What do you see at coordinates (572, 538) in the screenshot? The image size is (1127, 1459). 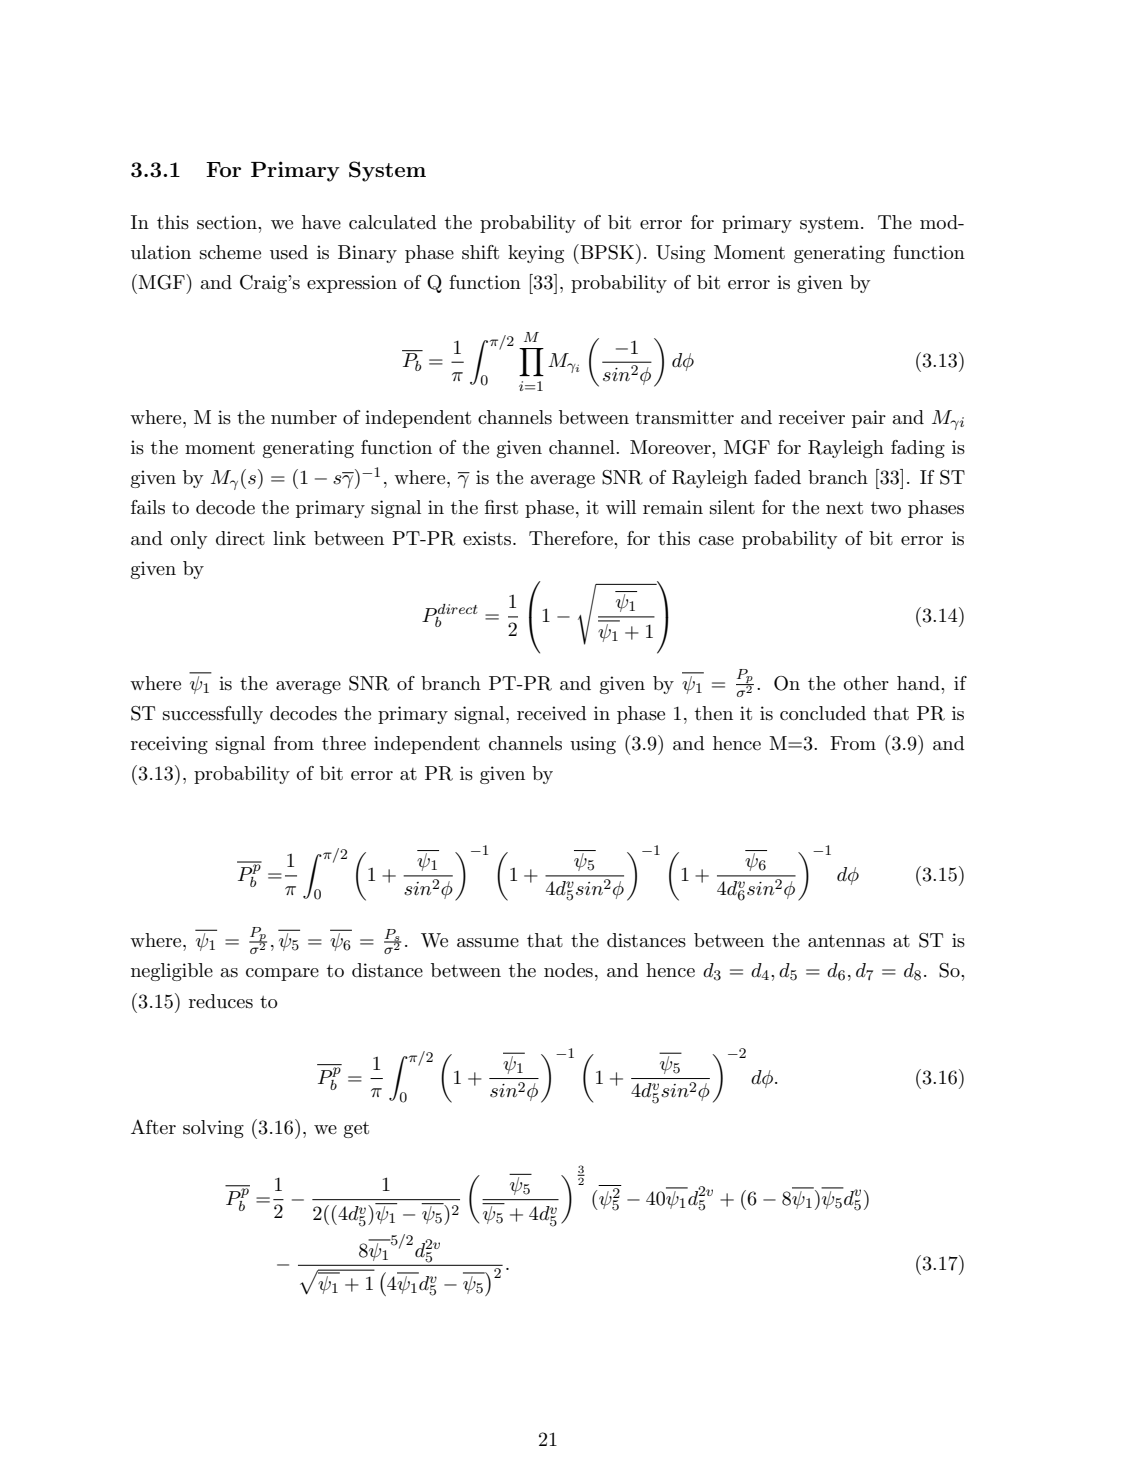 I see `Therefore` at bounding box center [572, 538].
